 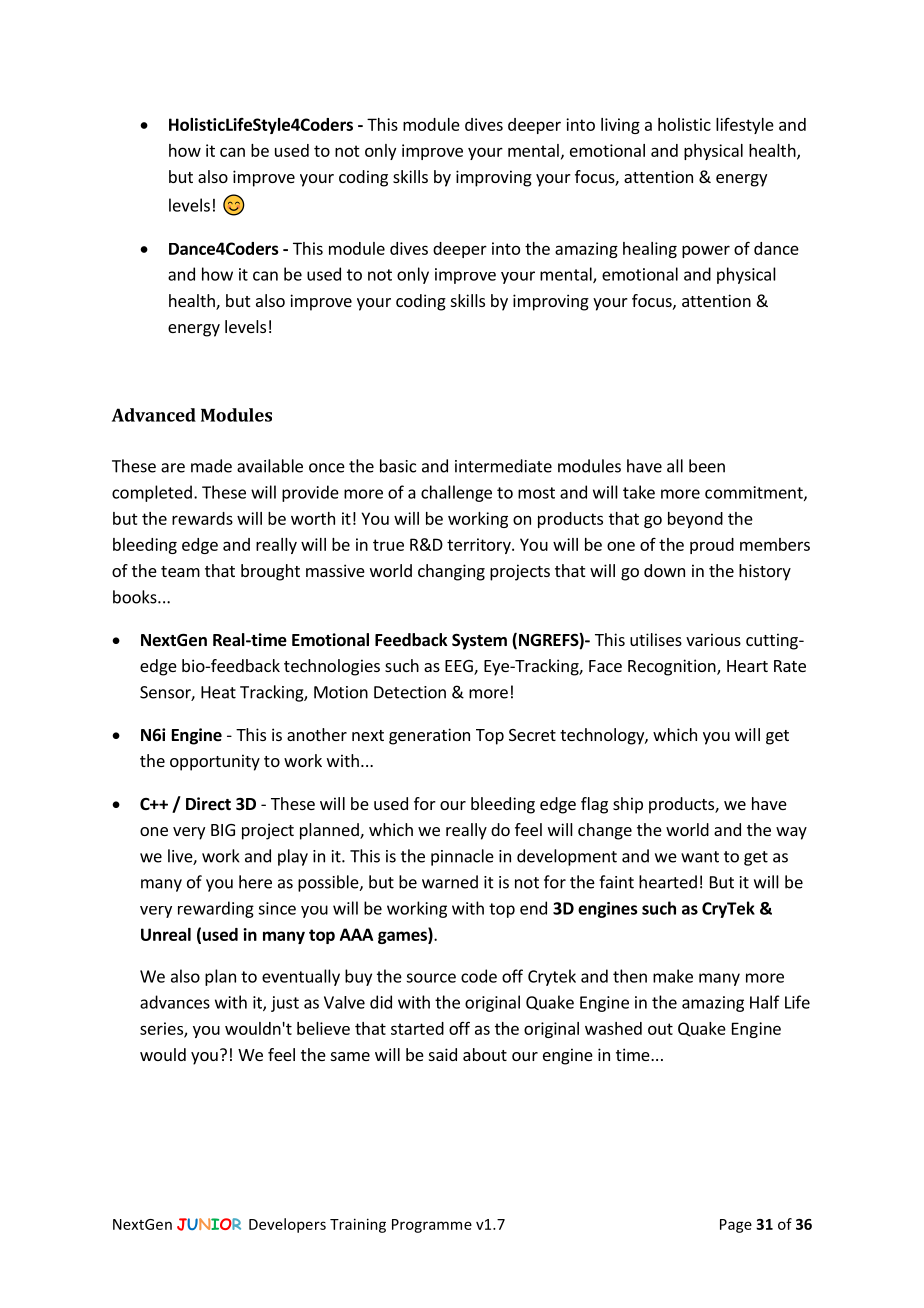 I want to click on Advanced, so click(x=154, y=415).
